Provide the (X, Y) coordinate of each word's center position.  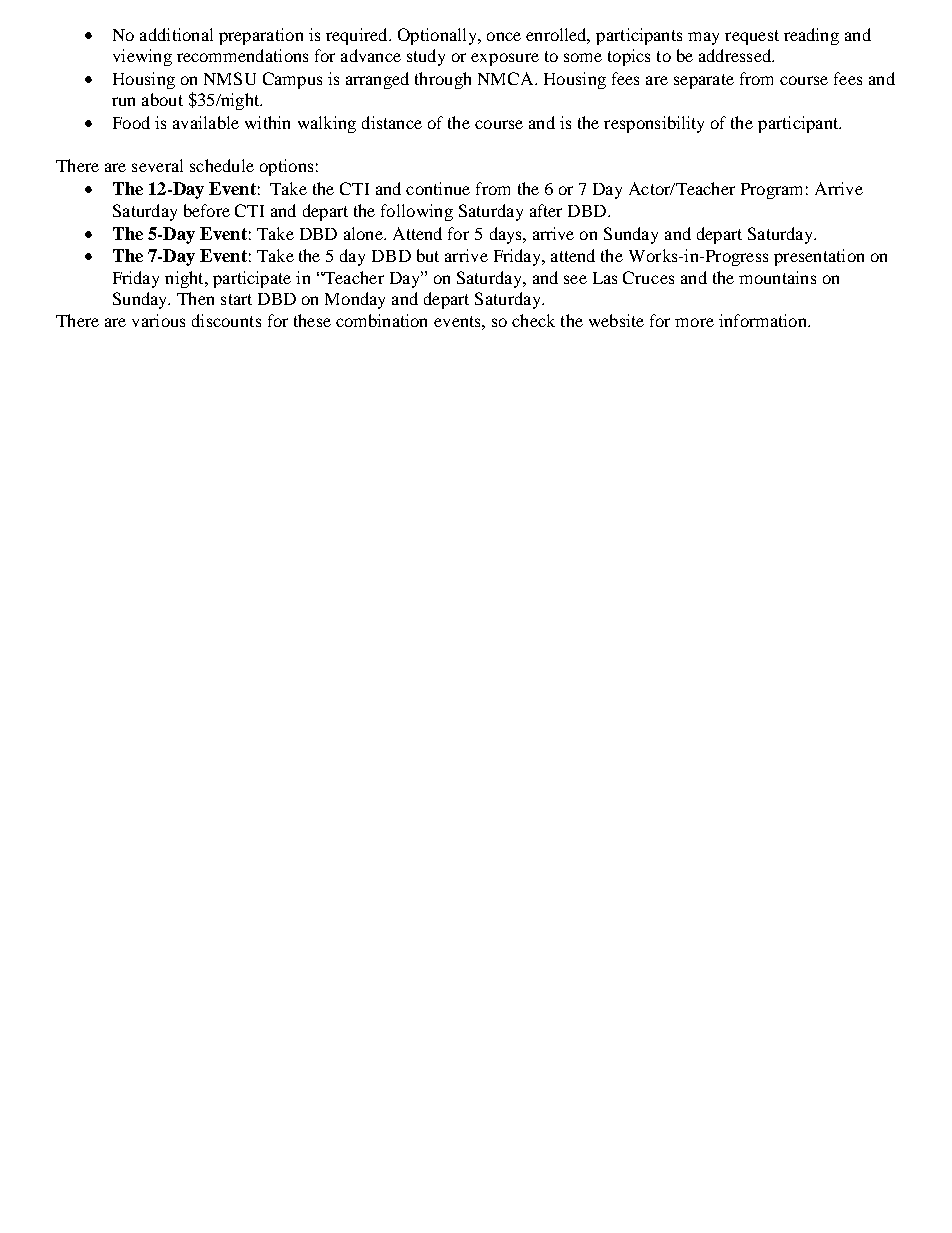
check (533, 320)
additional (176, 34)
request (752, 37)
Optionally (438, 36)
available (206, 122)
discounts (226, 320)
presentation (819, 257)
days (507, 235)
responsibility (654, 124)
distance (392, 122)
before (207, 210)
